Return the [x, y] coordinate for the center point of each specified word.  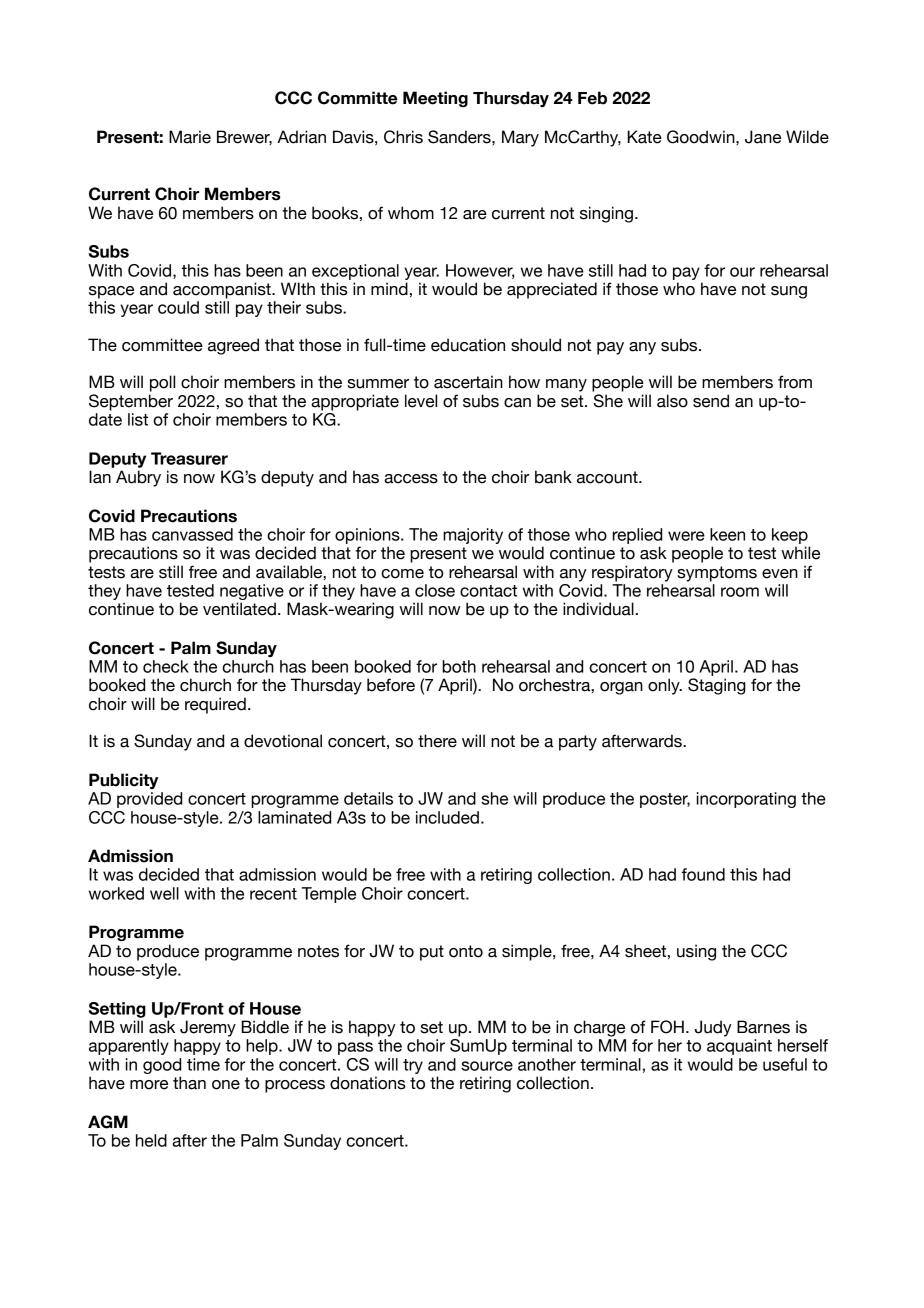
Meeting [435, 99]
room [740, 592]
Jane [763, 137]
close [435, 590]
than [189, 1083]
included [447, 817]
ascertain [468, 382]
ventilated [239, 609]
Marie [190, 137]
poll [162, 383]
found [703, 874]
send [711, 401]
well [164, 893]
